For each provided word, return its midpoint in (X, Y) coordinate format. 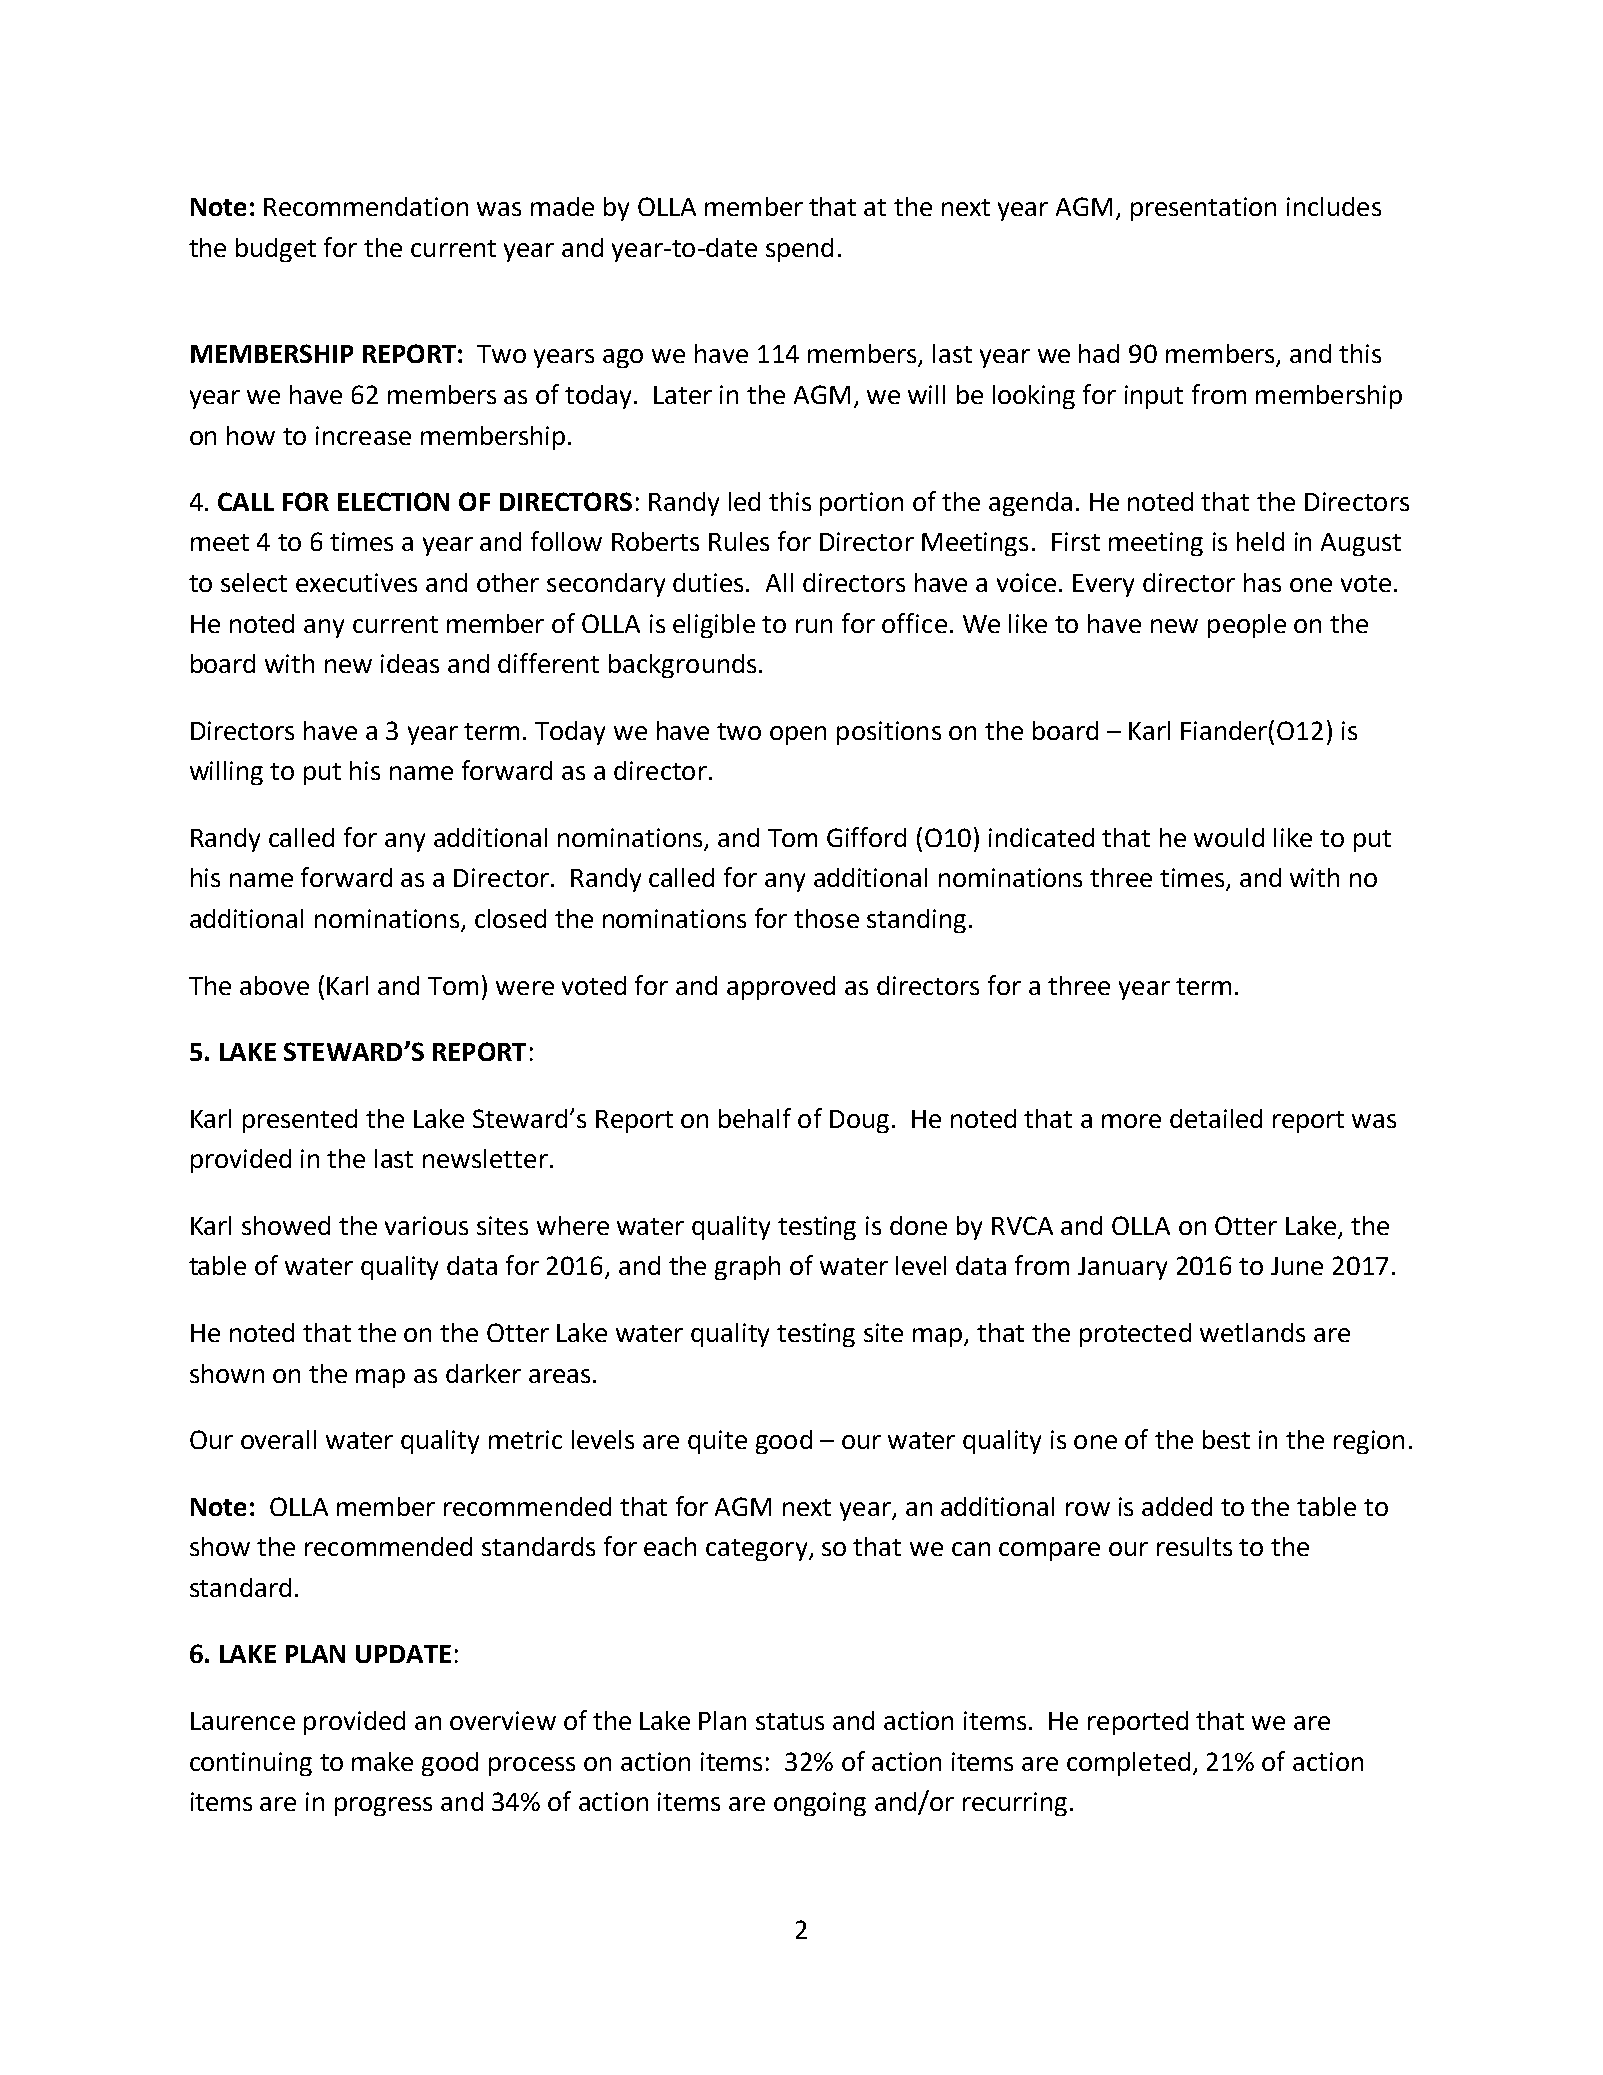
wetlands (1252, 1332)
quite (717, 1442)
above (274, 985)
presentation (1203, 209)
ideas (410, 663)
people (1247, 626)
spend (799, 250)
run (814, 626)
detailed (1216, 1118)
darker (483, 1373)
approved (781, 988)
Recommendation (366, 206)
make (382, 1761)
